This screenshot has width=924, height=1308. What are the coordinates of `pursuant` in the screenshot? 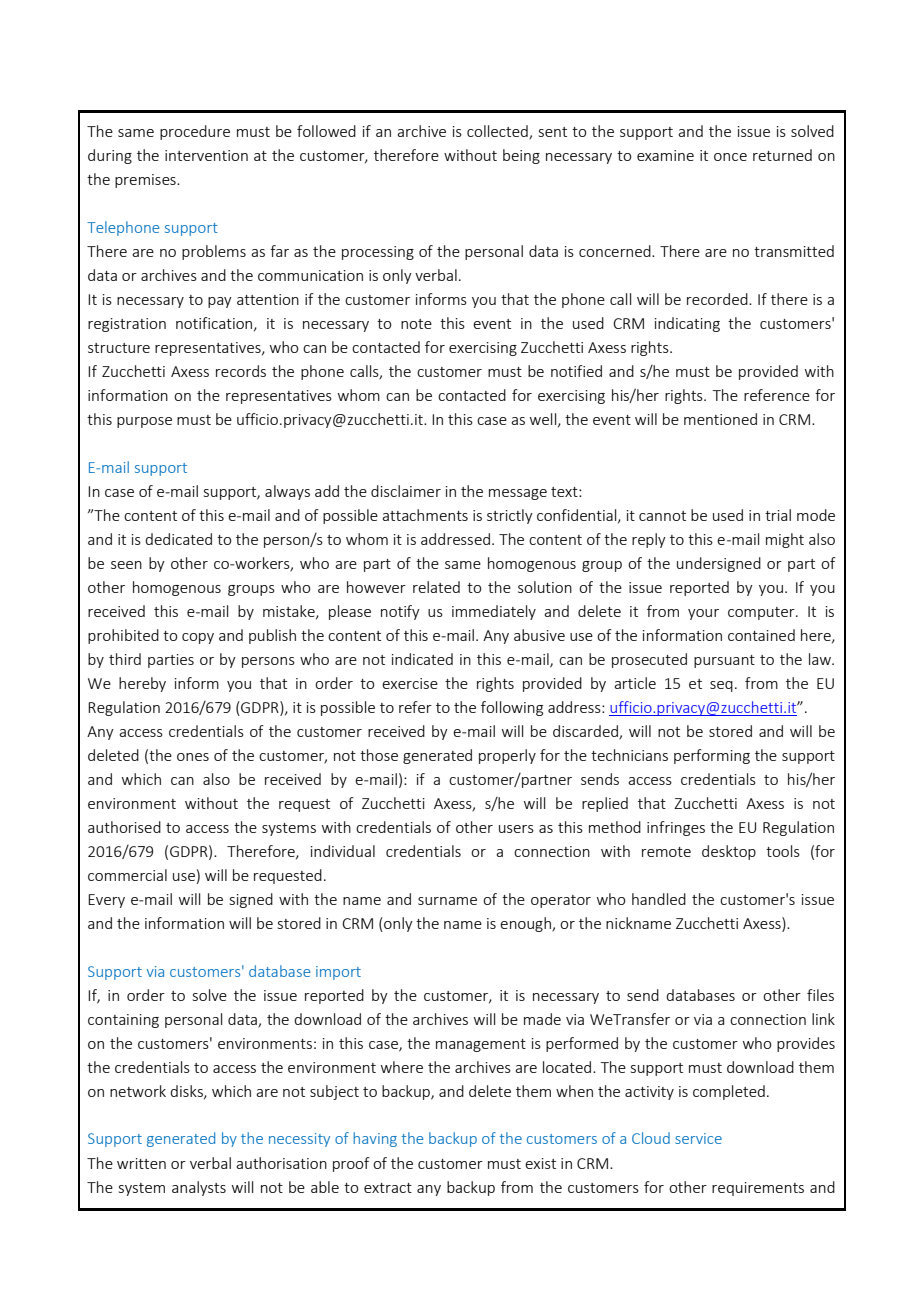 It's located at (724, 661).
